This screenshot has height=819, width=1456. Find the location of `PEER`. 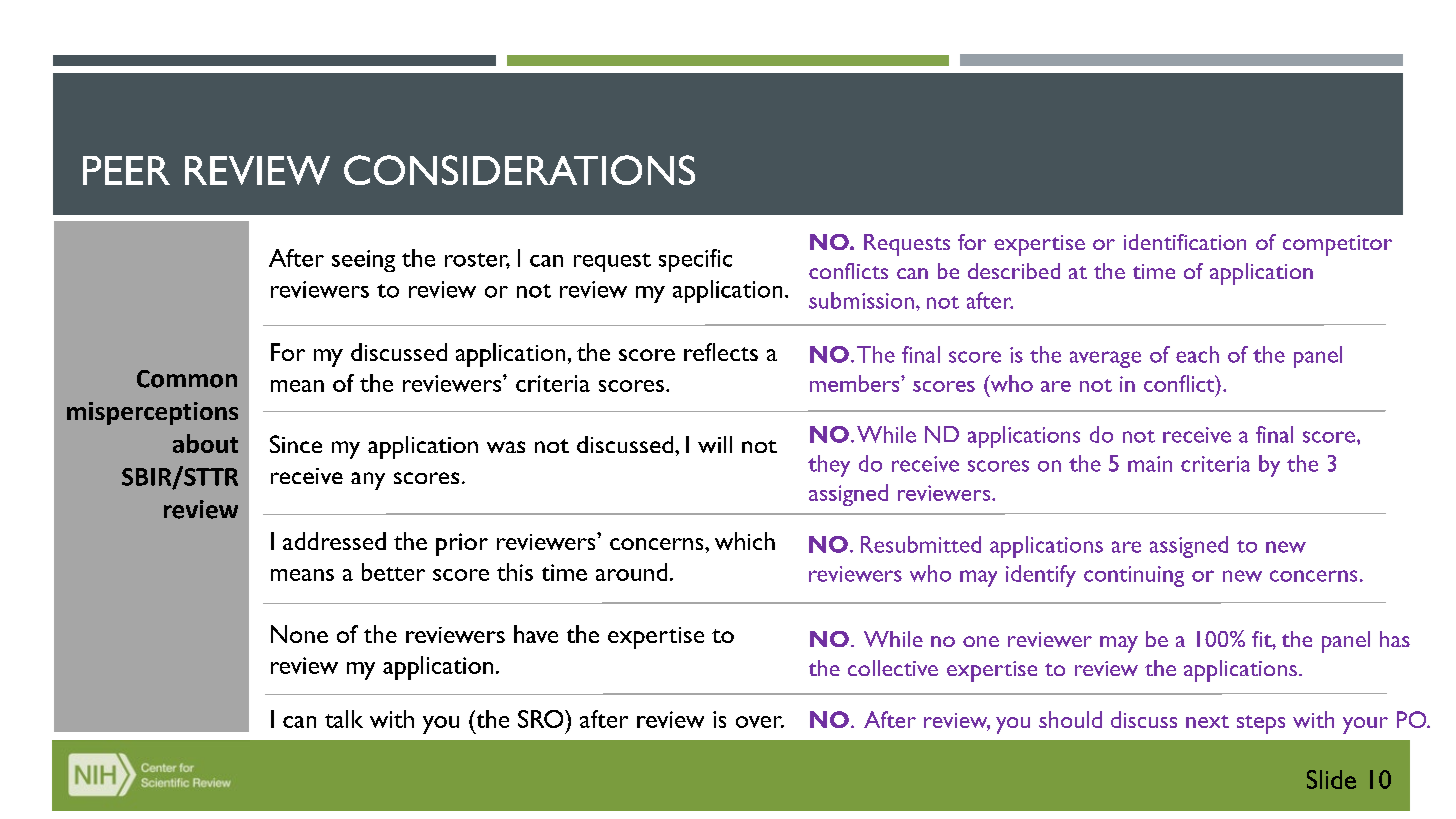

PEER is located at coordinates (126, 170).
